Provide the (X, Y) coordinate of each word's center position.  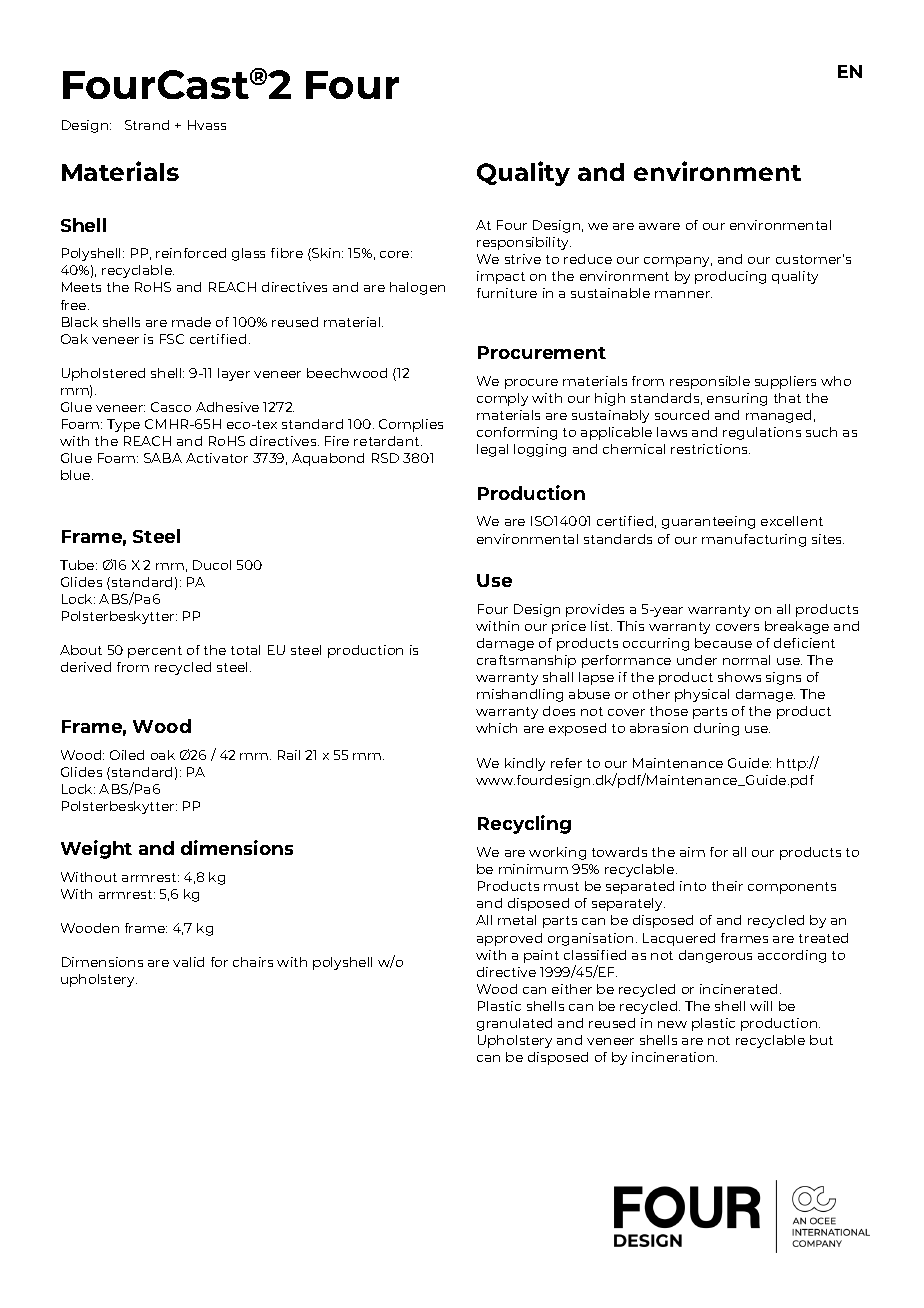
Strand (147, 125)
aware (659, 226)
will (761, 1006)
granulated (514, 1024)
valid (188, 962)
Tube (78, 565)
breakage (797, 627)
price (569, 627)
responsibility (524, 243)
